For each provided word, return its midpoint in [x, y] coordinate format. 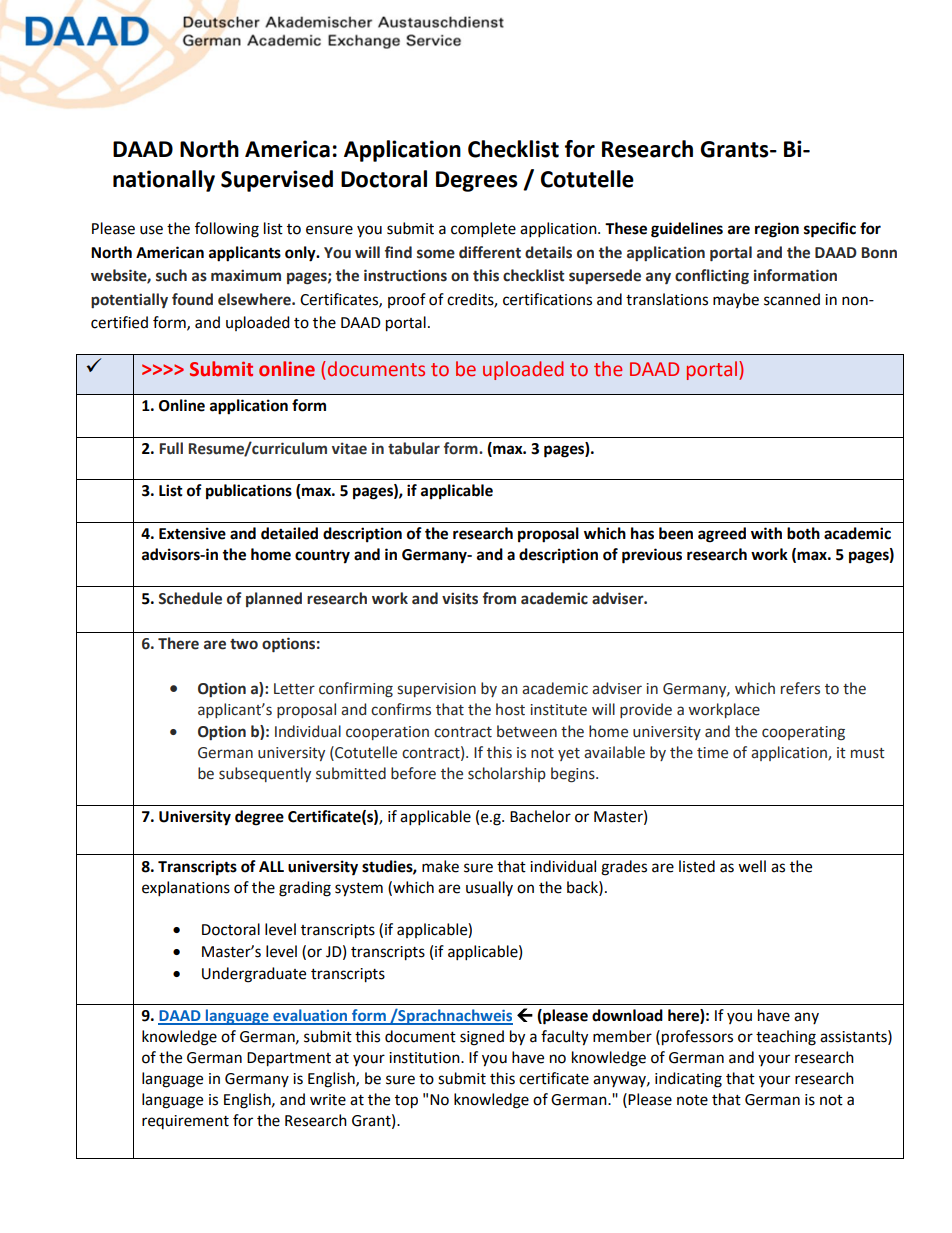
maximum [246, 275]
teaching [786, 1038]
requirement [185, 1122]
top [406, 1102]
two [244, 644]
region [777, 230]
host [510, 709]
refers [800, 688]
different [490, 252]
